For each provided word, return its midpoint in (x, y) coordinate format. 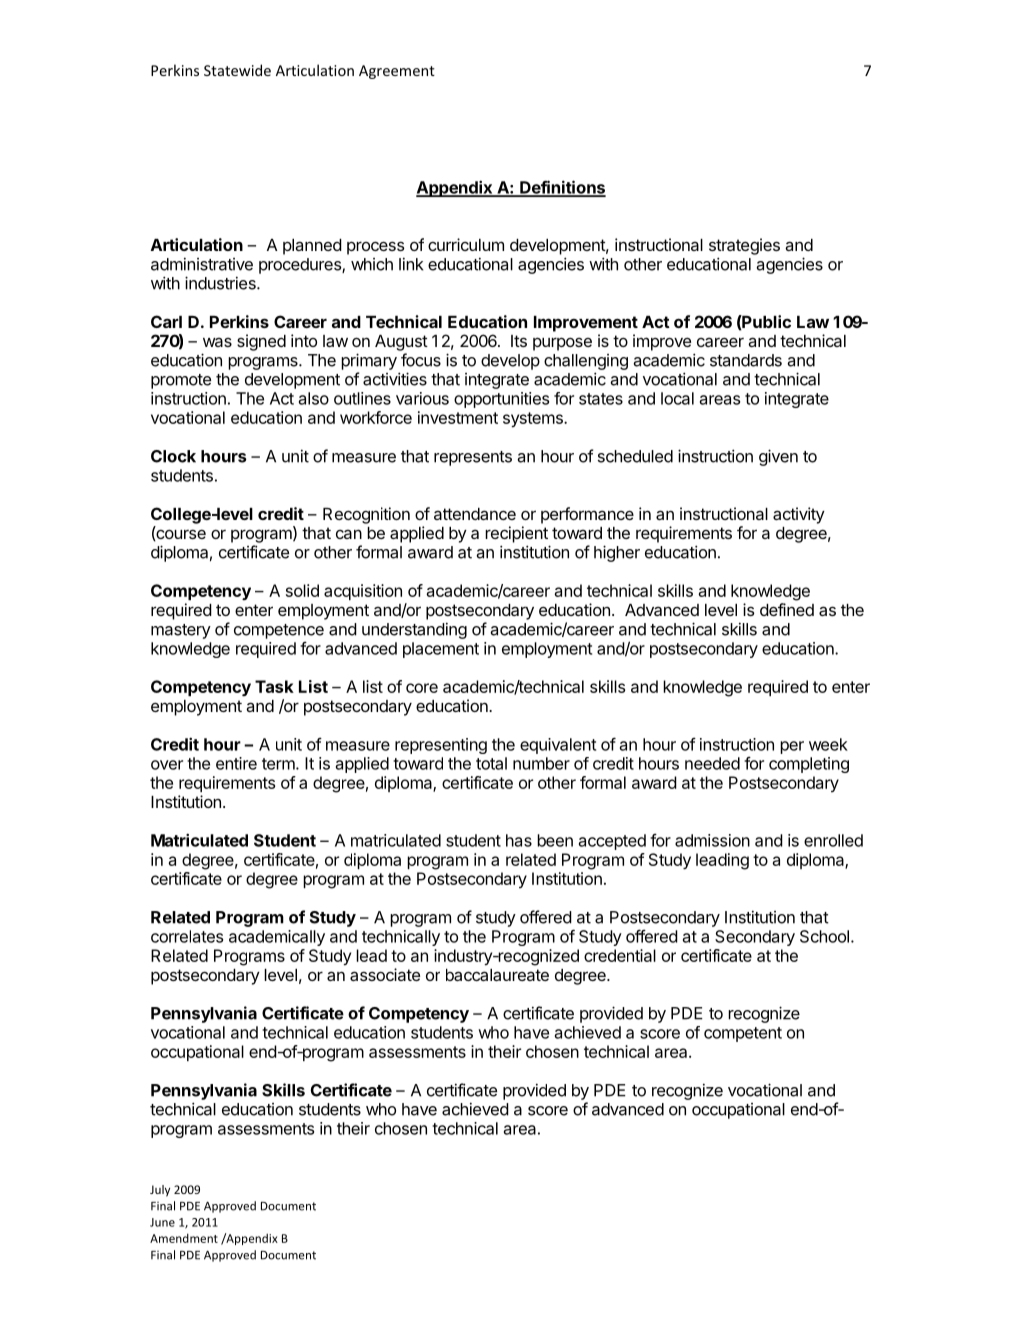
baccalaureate (497, 975)
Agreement (397, 72)
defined (787, 609)
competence (279, 631)
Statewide (237, 70)
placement (441, 650)
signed (261, 342)
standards (746, 360)
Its (519, 341)
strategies (744, 246)
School (824, 936)
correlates (187, 936)
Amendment (184, 1238)
